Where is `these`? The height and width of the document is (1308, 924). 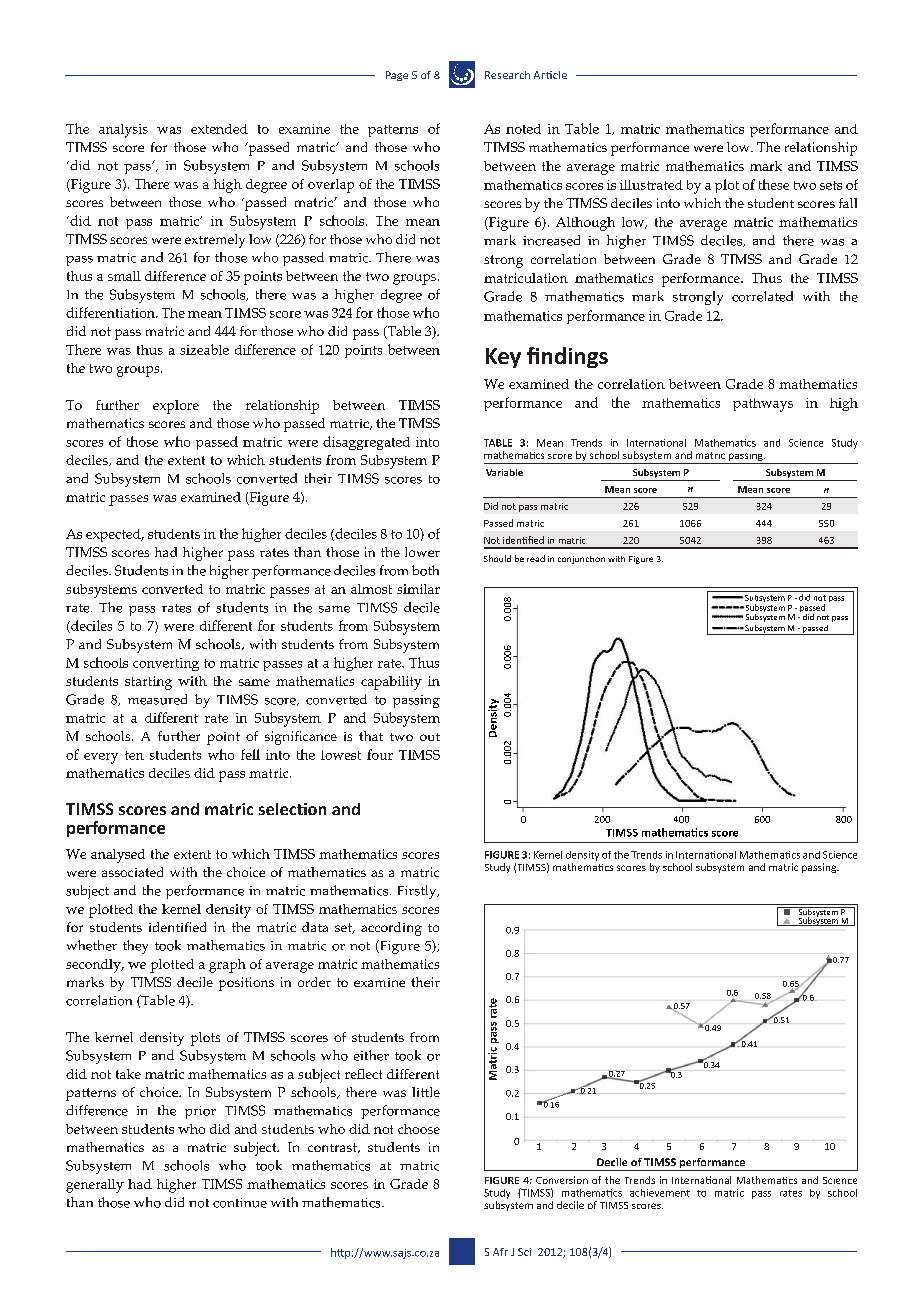
these is located at coordinates (774, 184).
